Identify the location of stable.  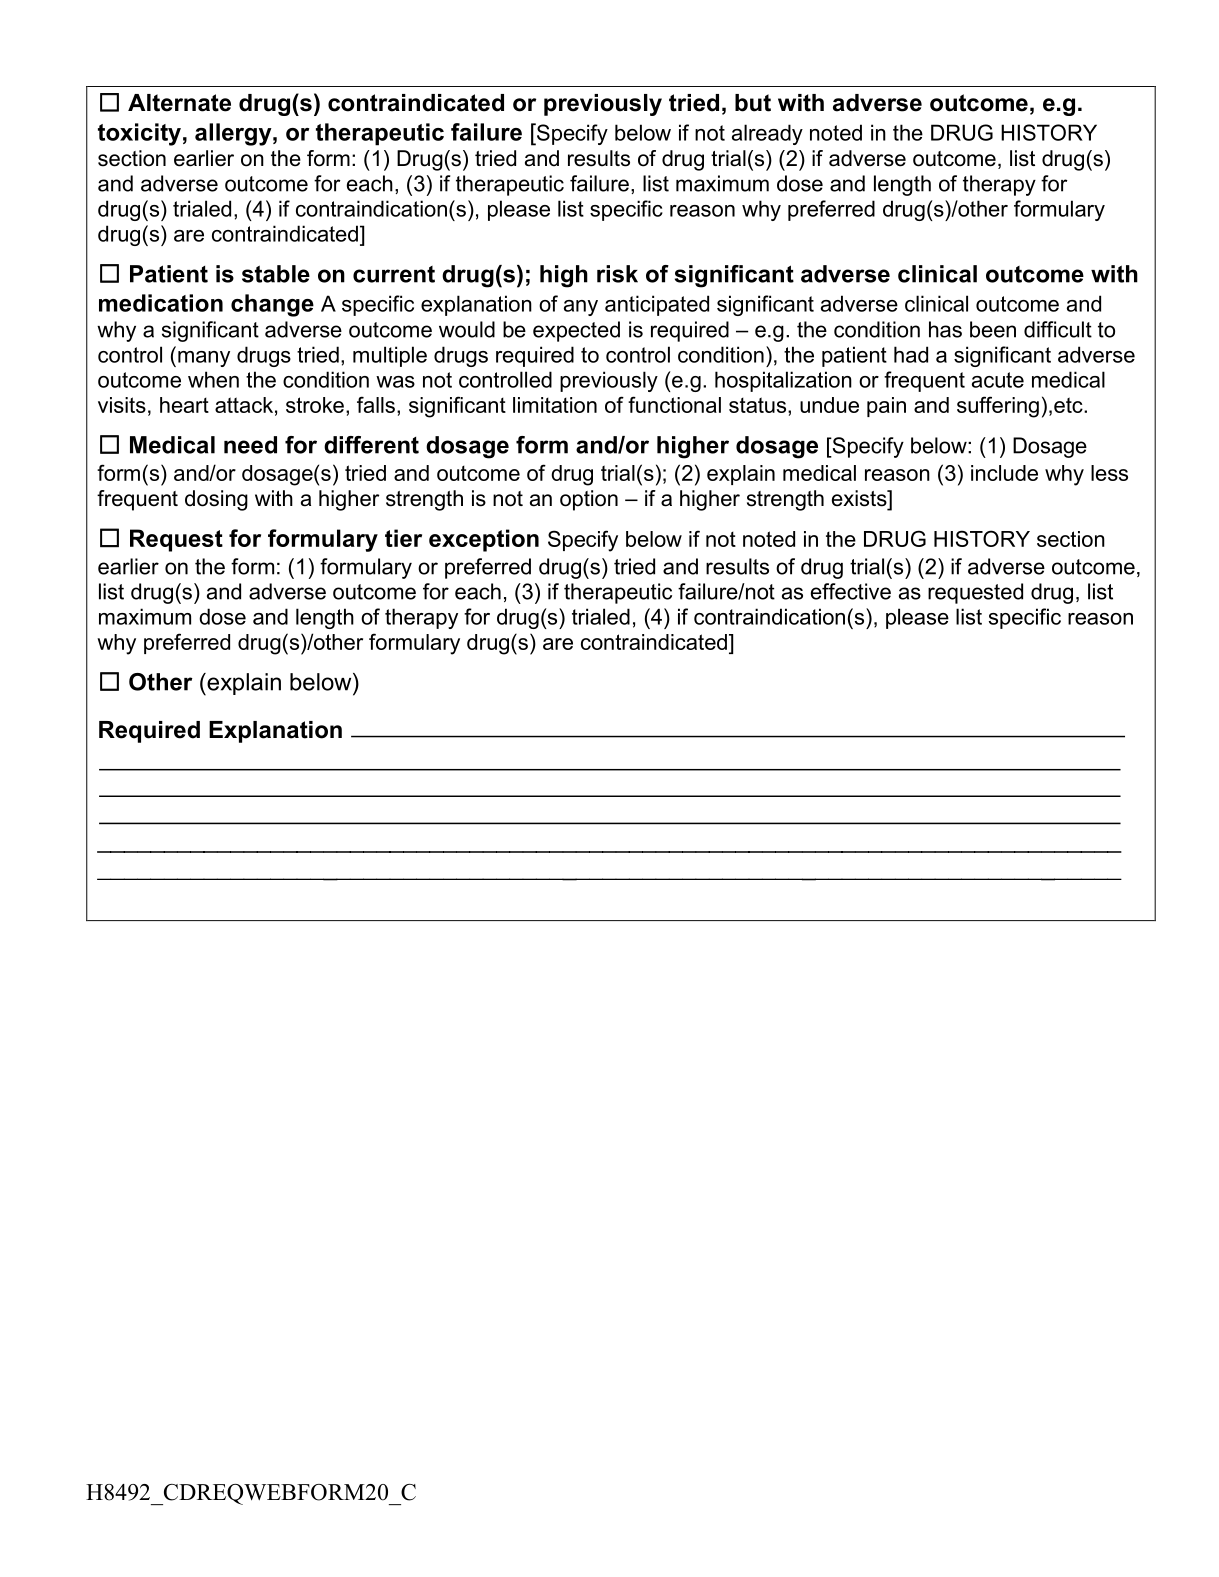
(276, 274).
